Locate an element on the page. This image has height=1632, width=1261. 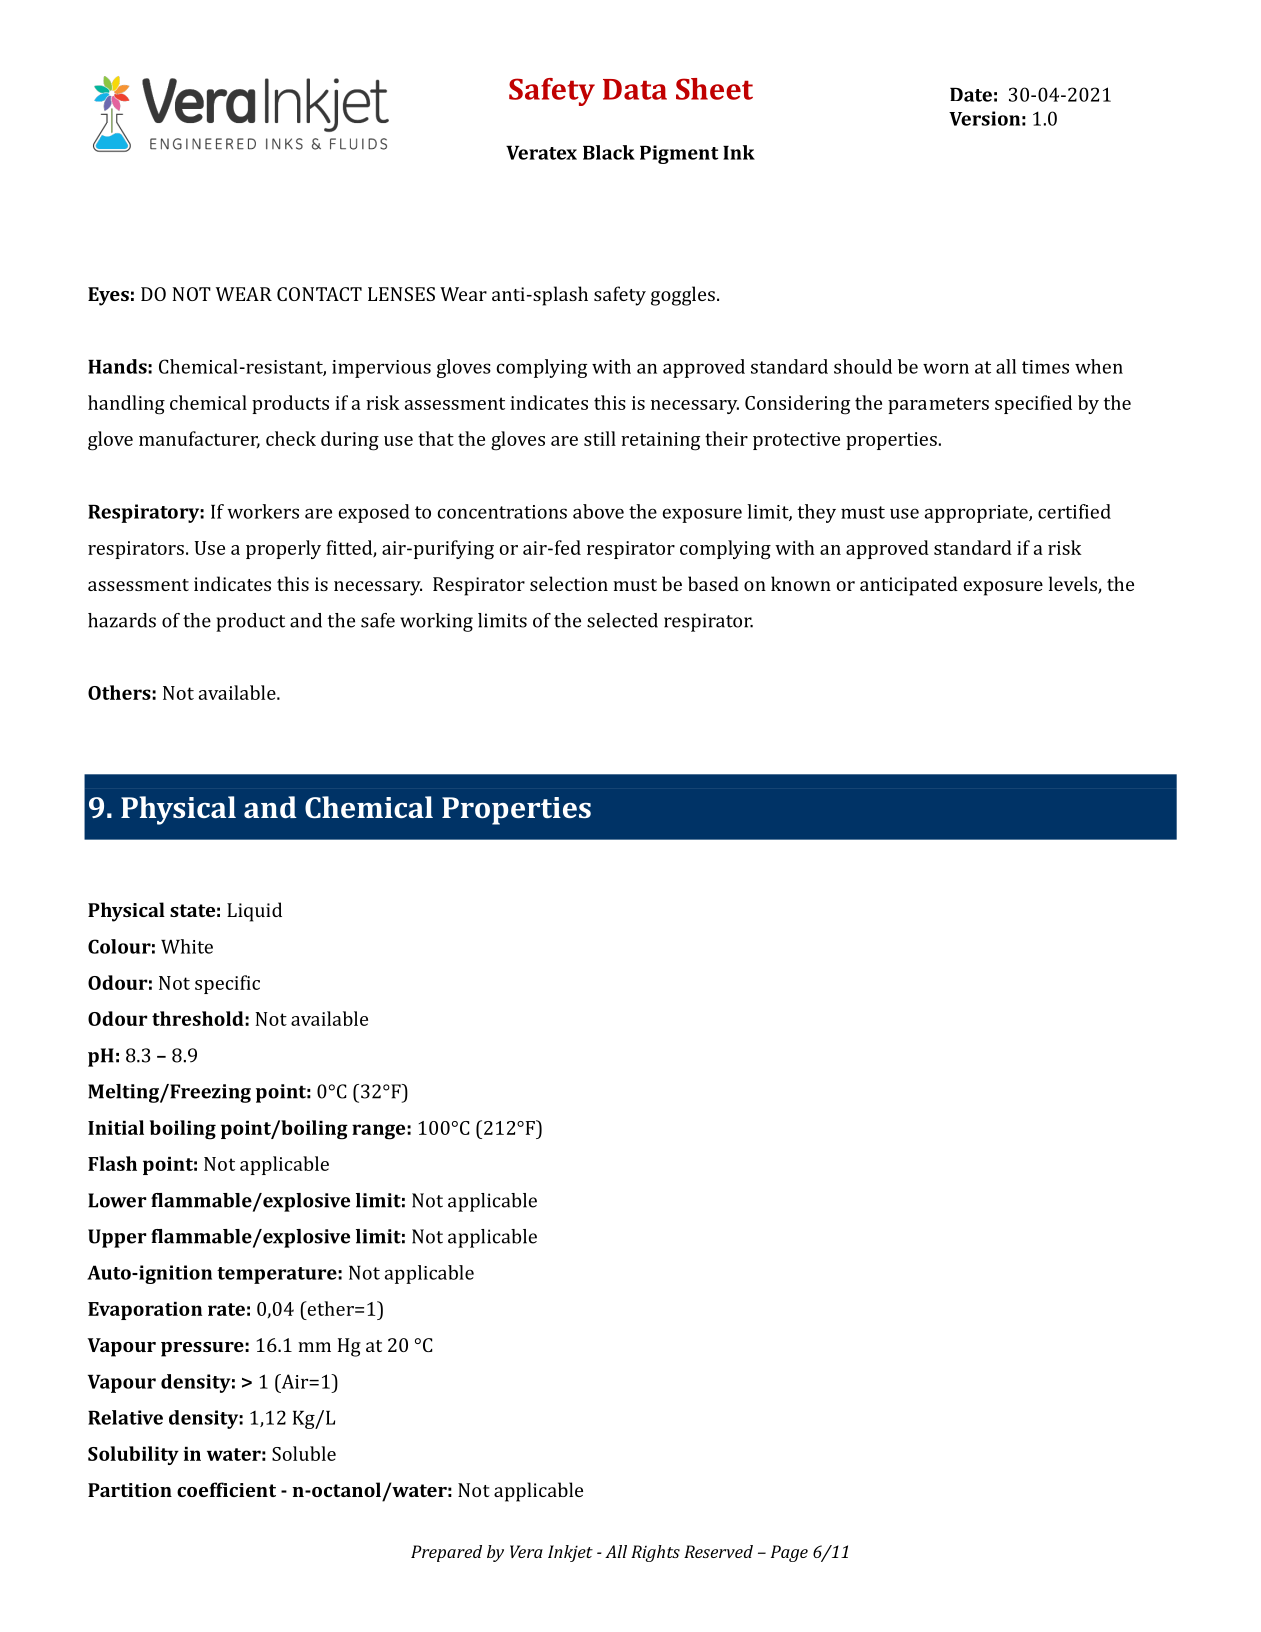
Black is located at coordinates (609, 152).
